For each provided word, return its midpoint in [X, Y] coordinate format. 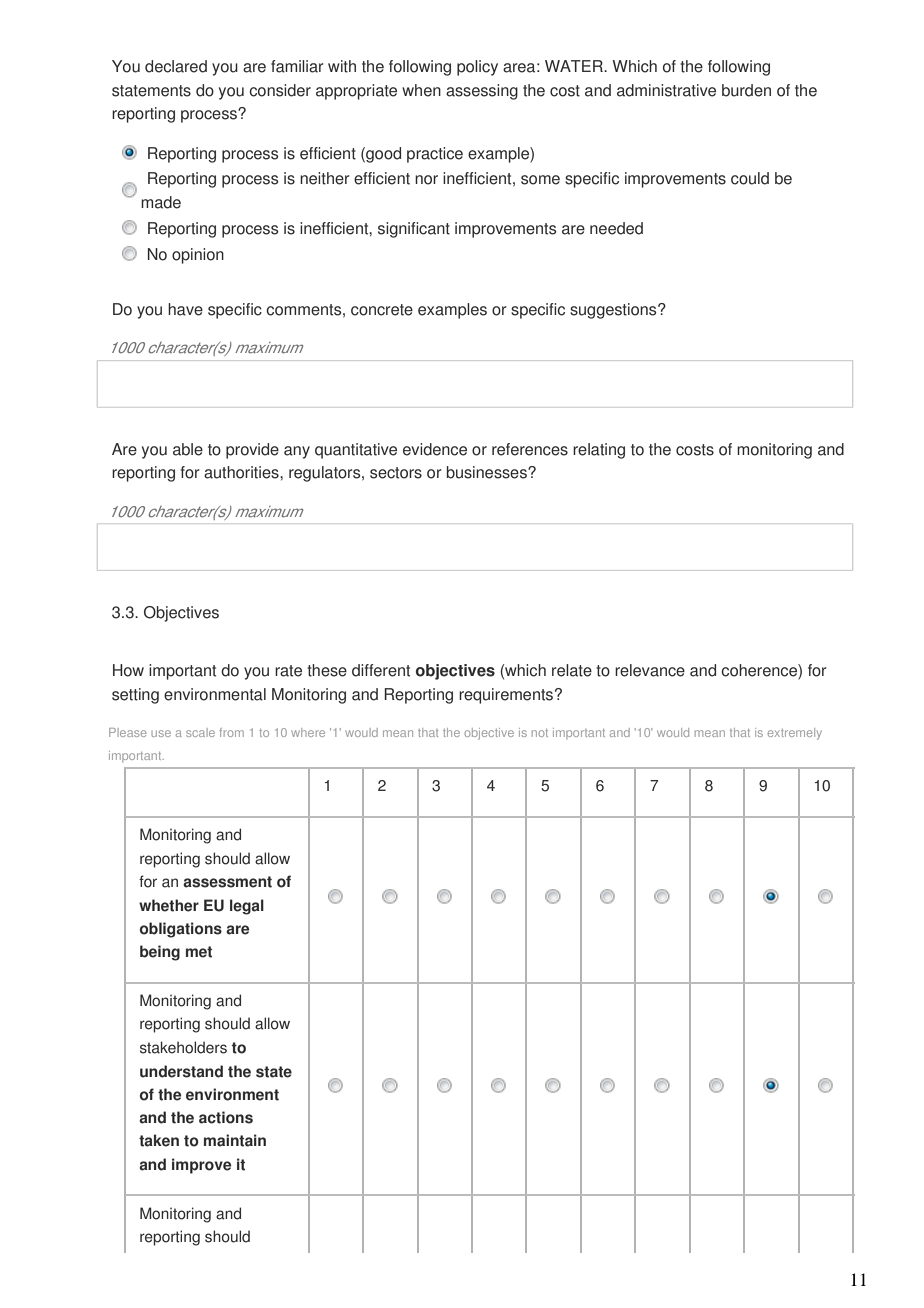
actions [226, 1117]
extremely [795, 734]
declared [176, 66]
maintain [235, 1140]
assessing [482, 92]
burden [746, 90]
